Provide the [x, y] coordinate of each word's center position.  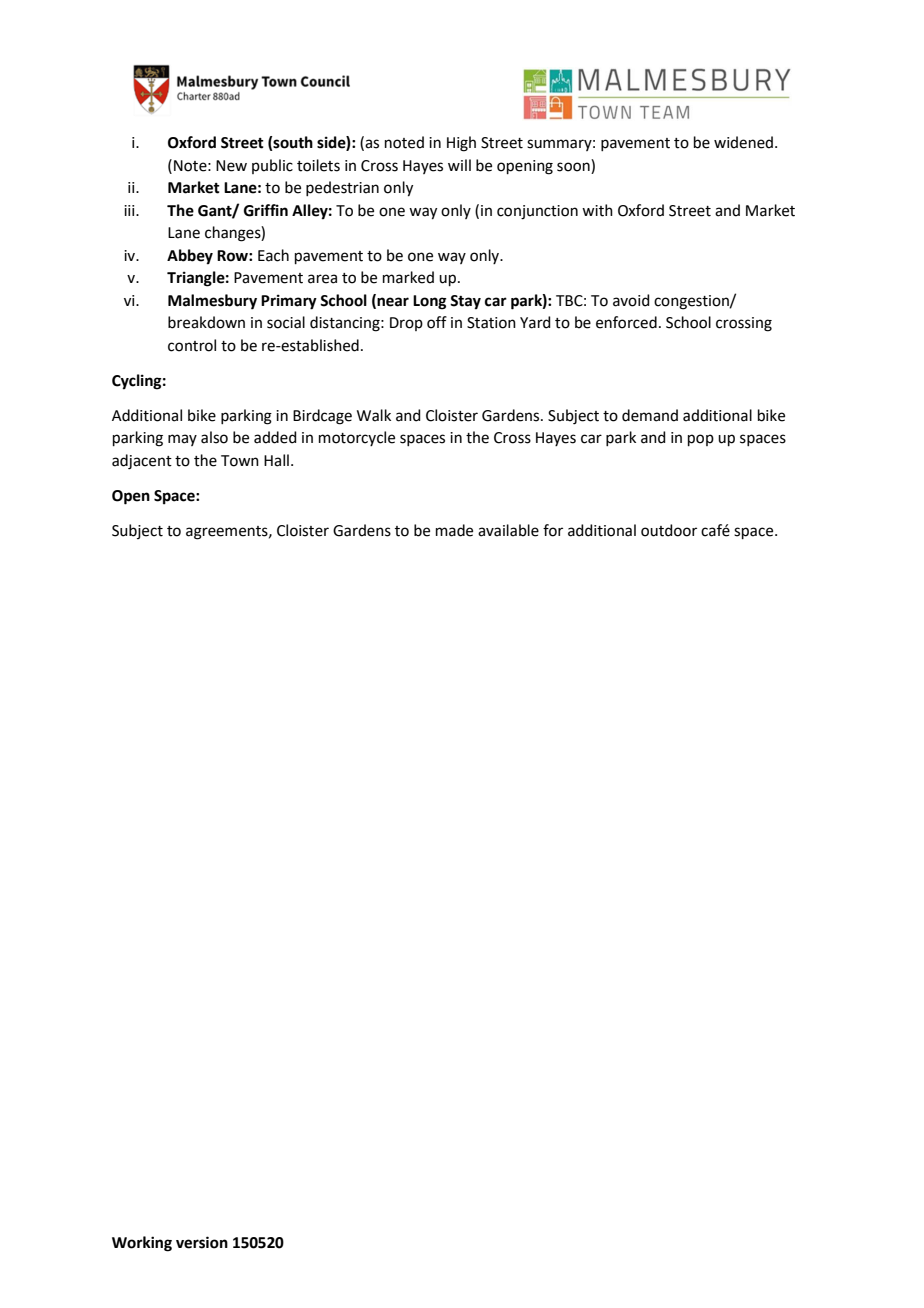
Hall [276, 460]
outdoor [669, 530]
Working [142, 1244]
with [597, 210]
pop [701, 440]
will [459, 165]
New [231, 166]
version [202, 1242]
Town [240, 461]
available [508, 530]
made [454, 530]
